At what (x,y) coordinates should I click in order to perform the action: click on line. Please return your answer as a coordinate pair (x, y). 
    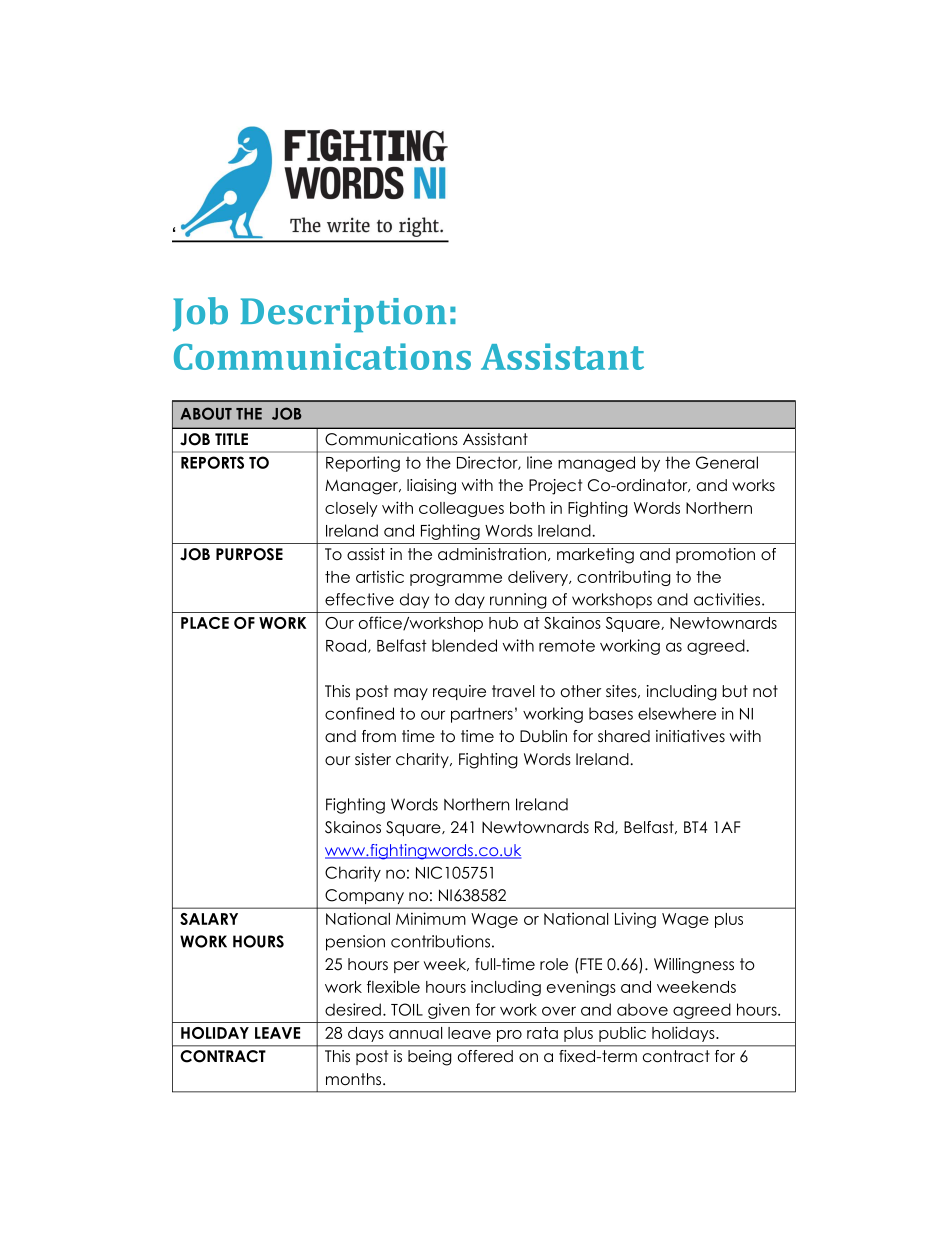
    Looking at the image, I should click on (539, 462).
